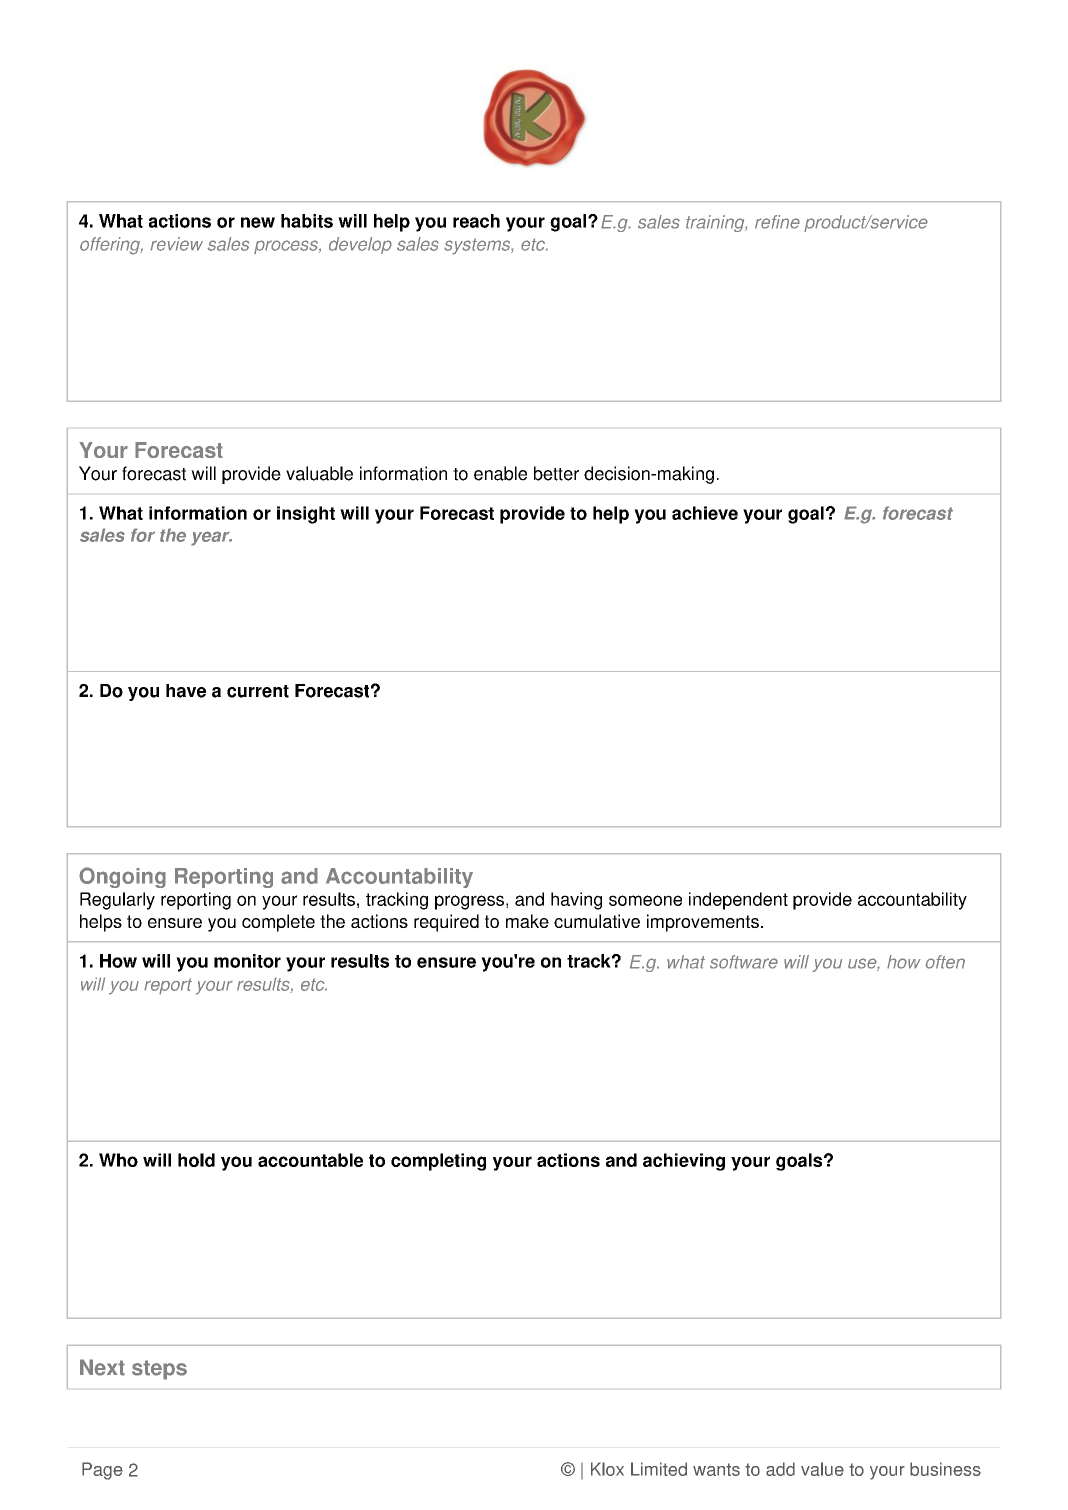 The height and width of the screenshot is (1510, 1068). What do you see at coordinates (777, 222) in the screenshot?
I see `refine` at bounding box center [777, 222].
